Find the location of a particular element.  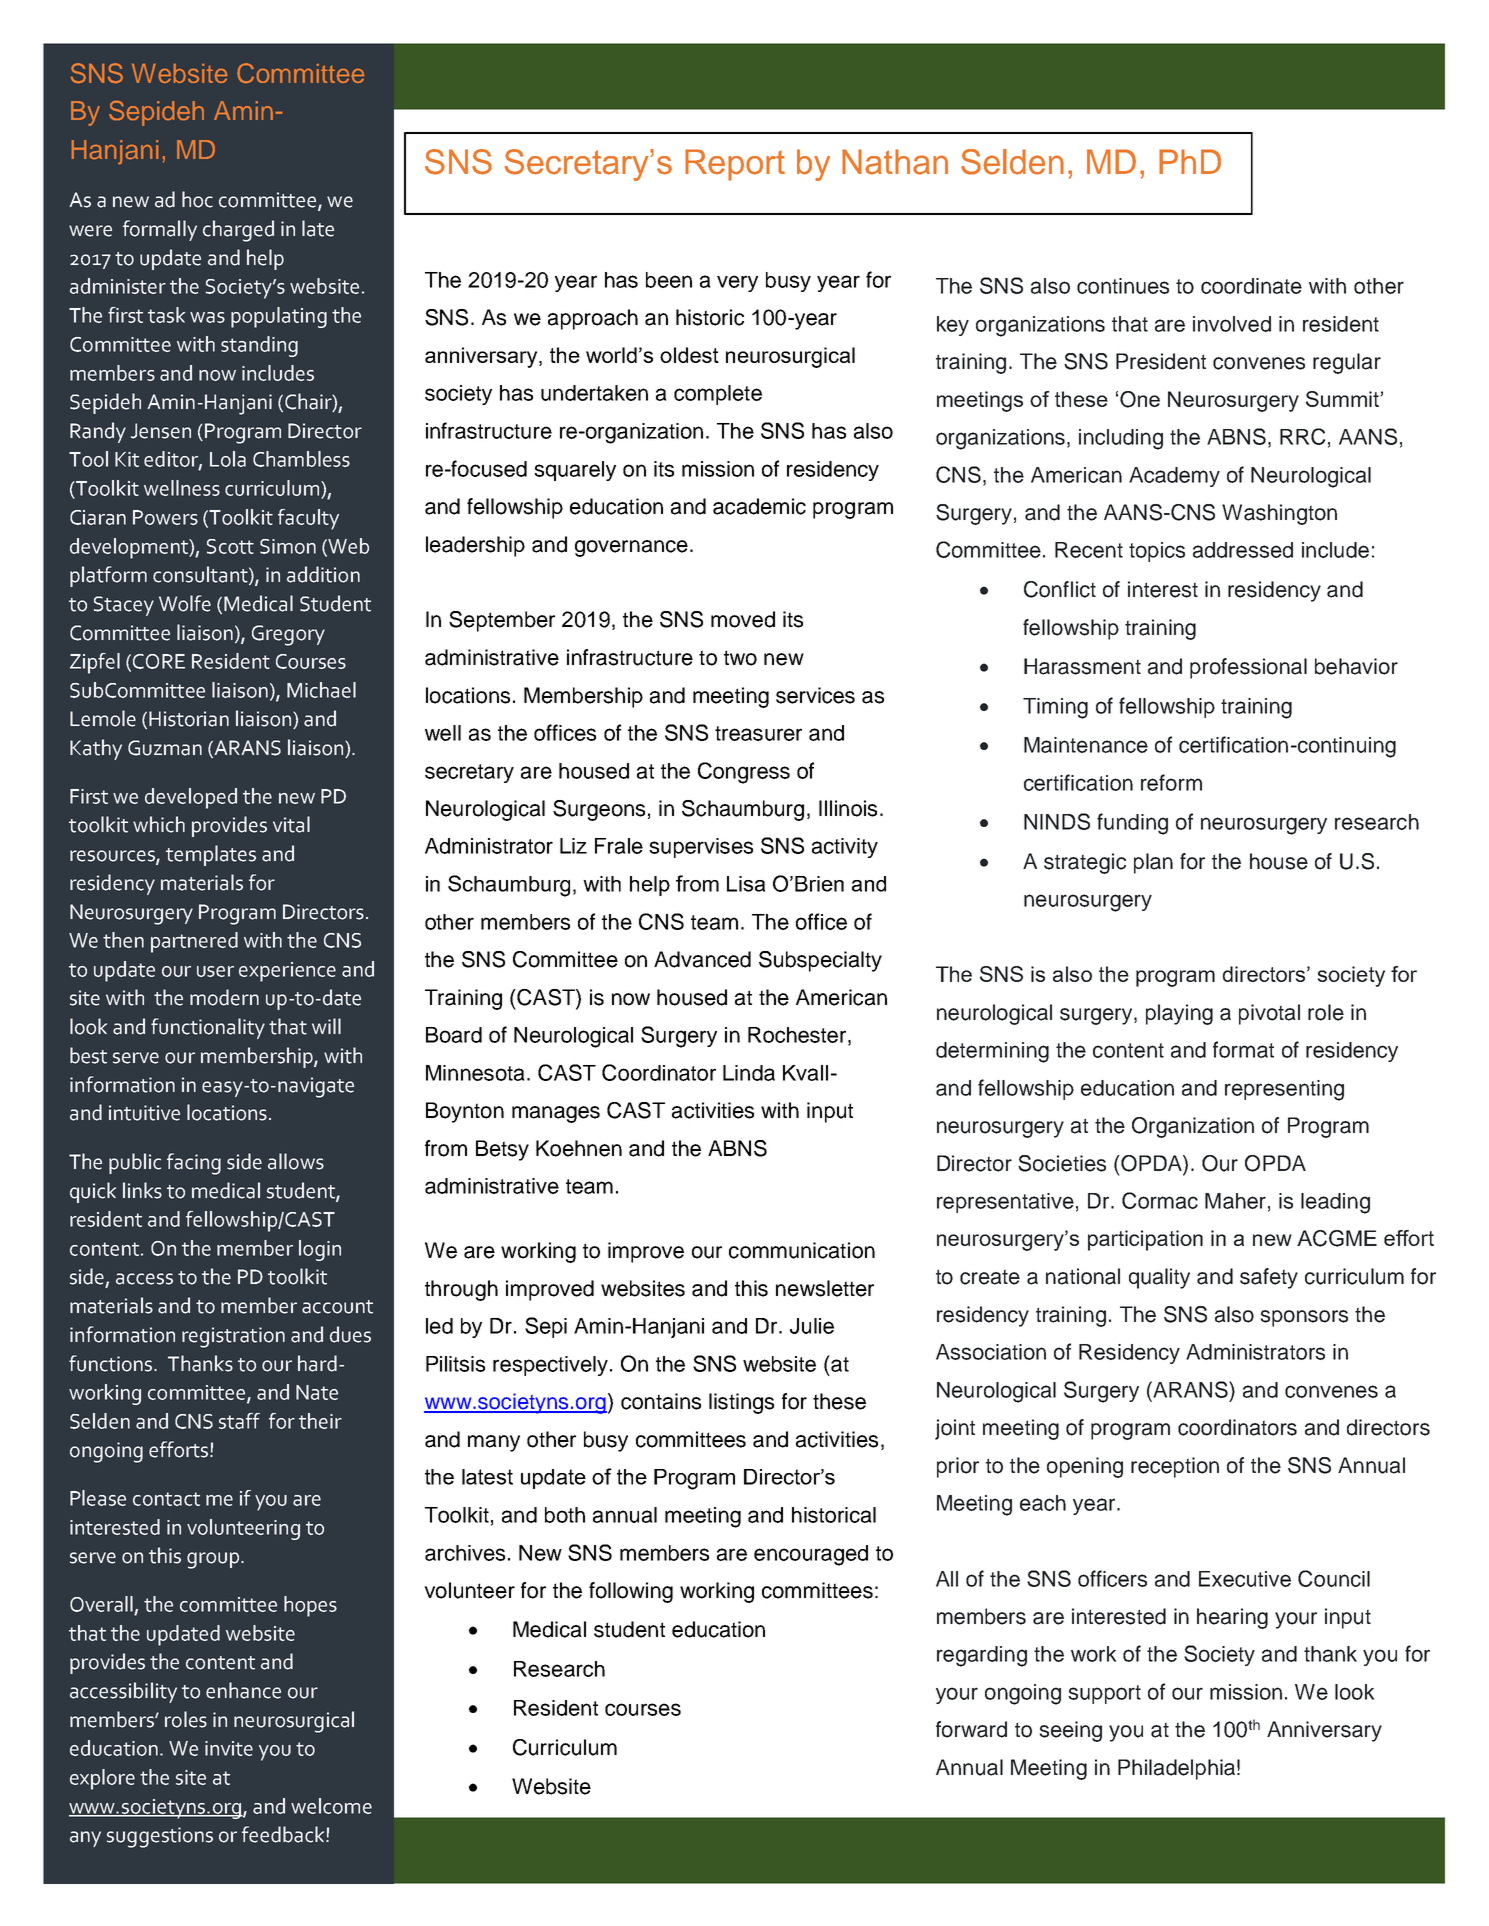

Historian is located at coordinates (189, 719).
